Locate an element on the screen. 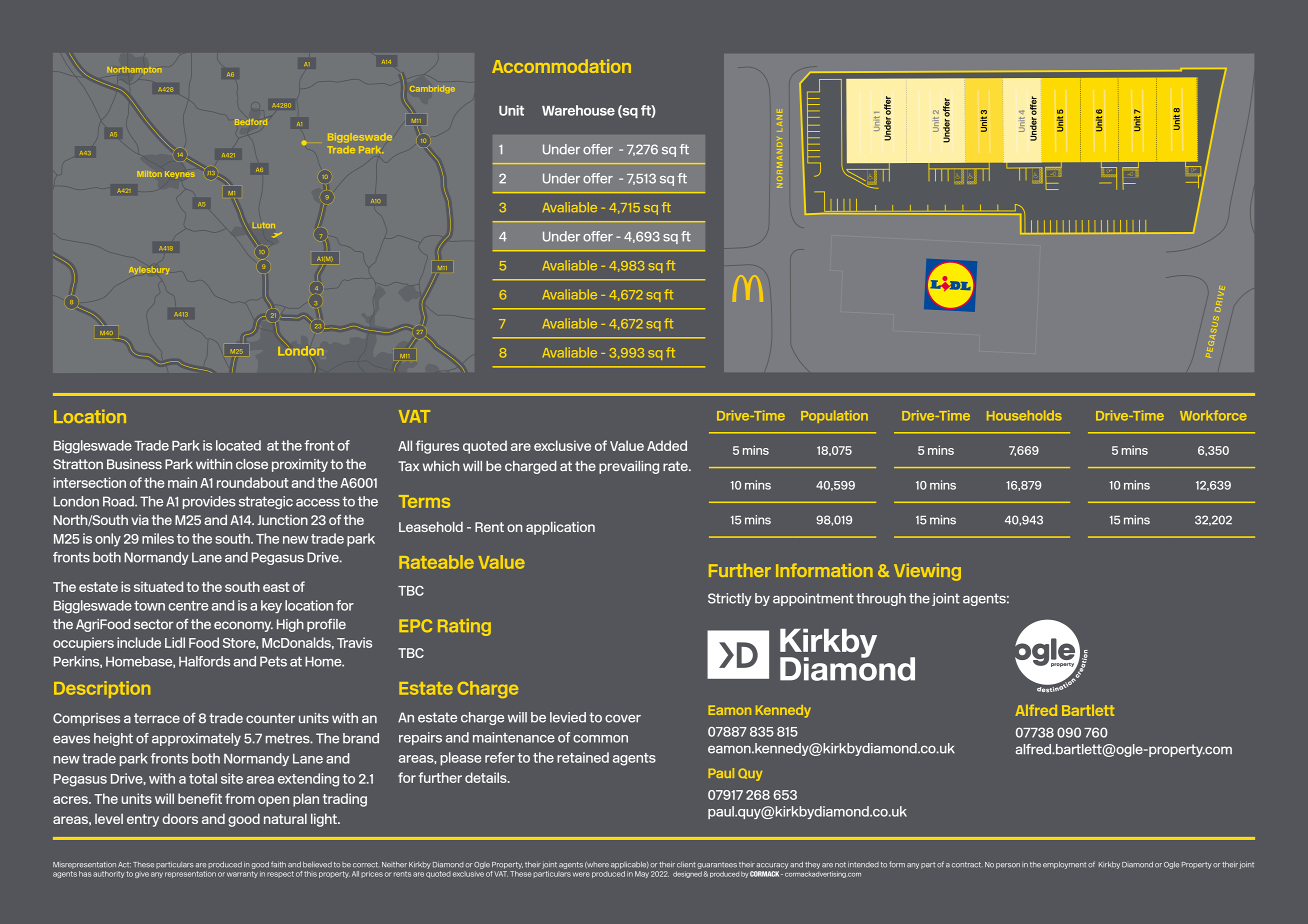 Image resolution: width=1308 pixels, height=924 pixels. Warehouse is located at coordinates (578, 110).
